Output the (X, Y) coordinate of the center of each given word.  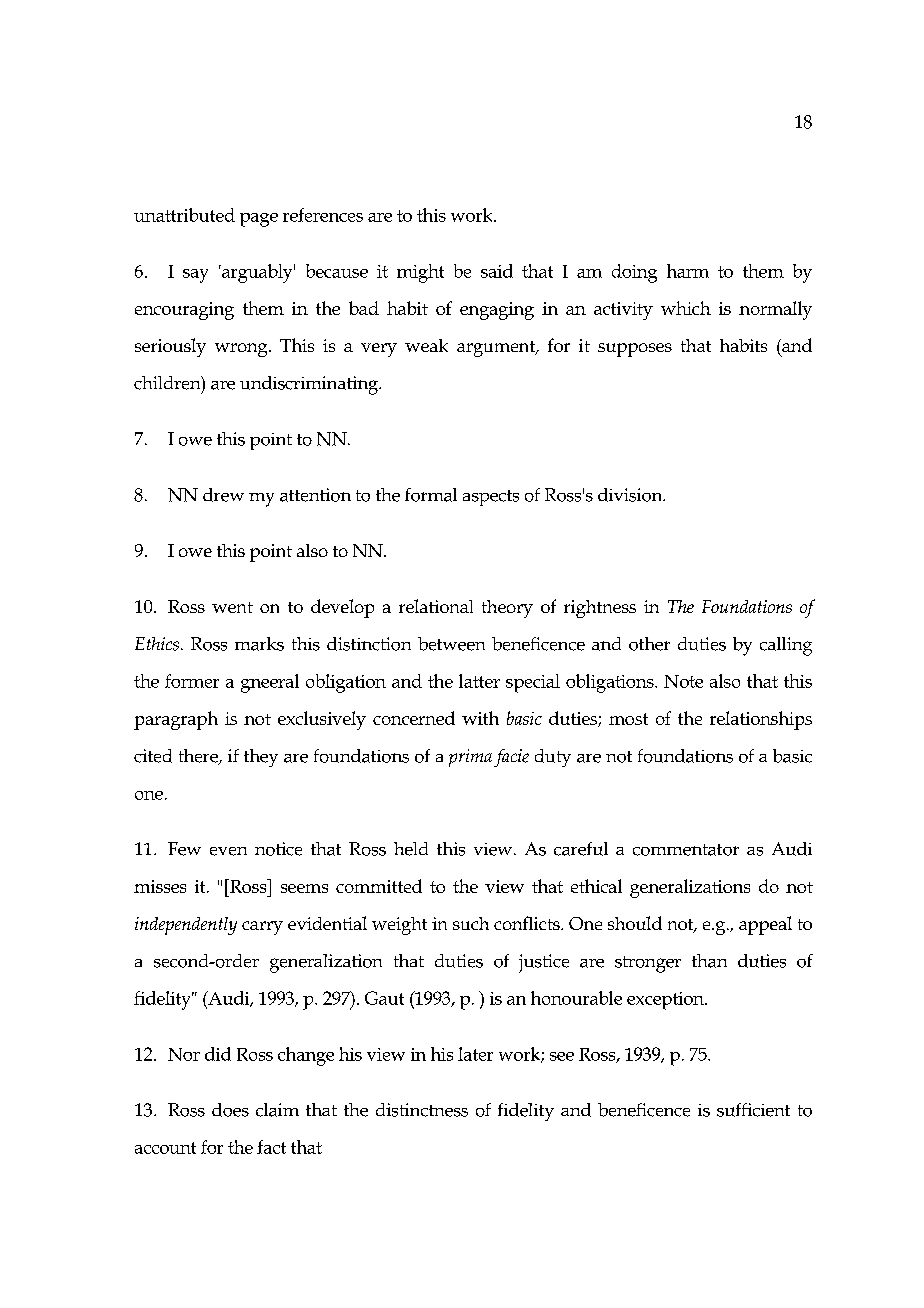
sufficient (753, 1110)
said (497, 271)
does (230, 1110)
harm (688, 271)
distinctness (422, 1110)
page (259, 220)
